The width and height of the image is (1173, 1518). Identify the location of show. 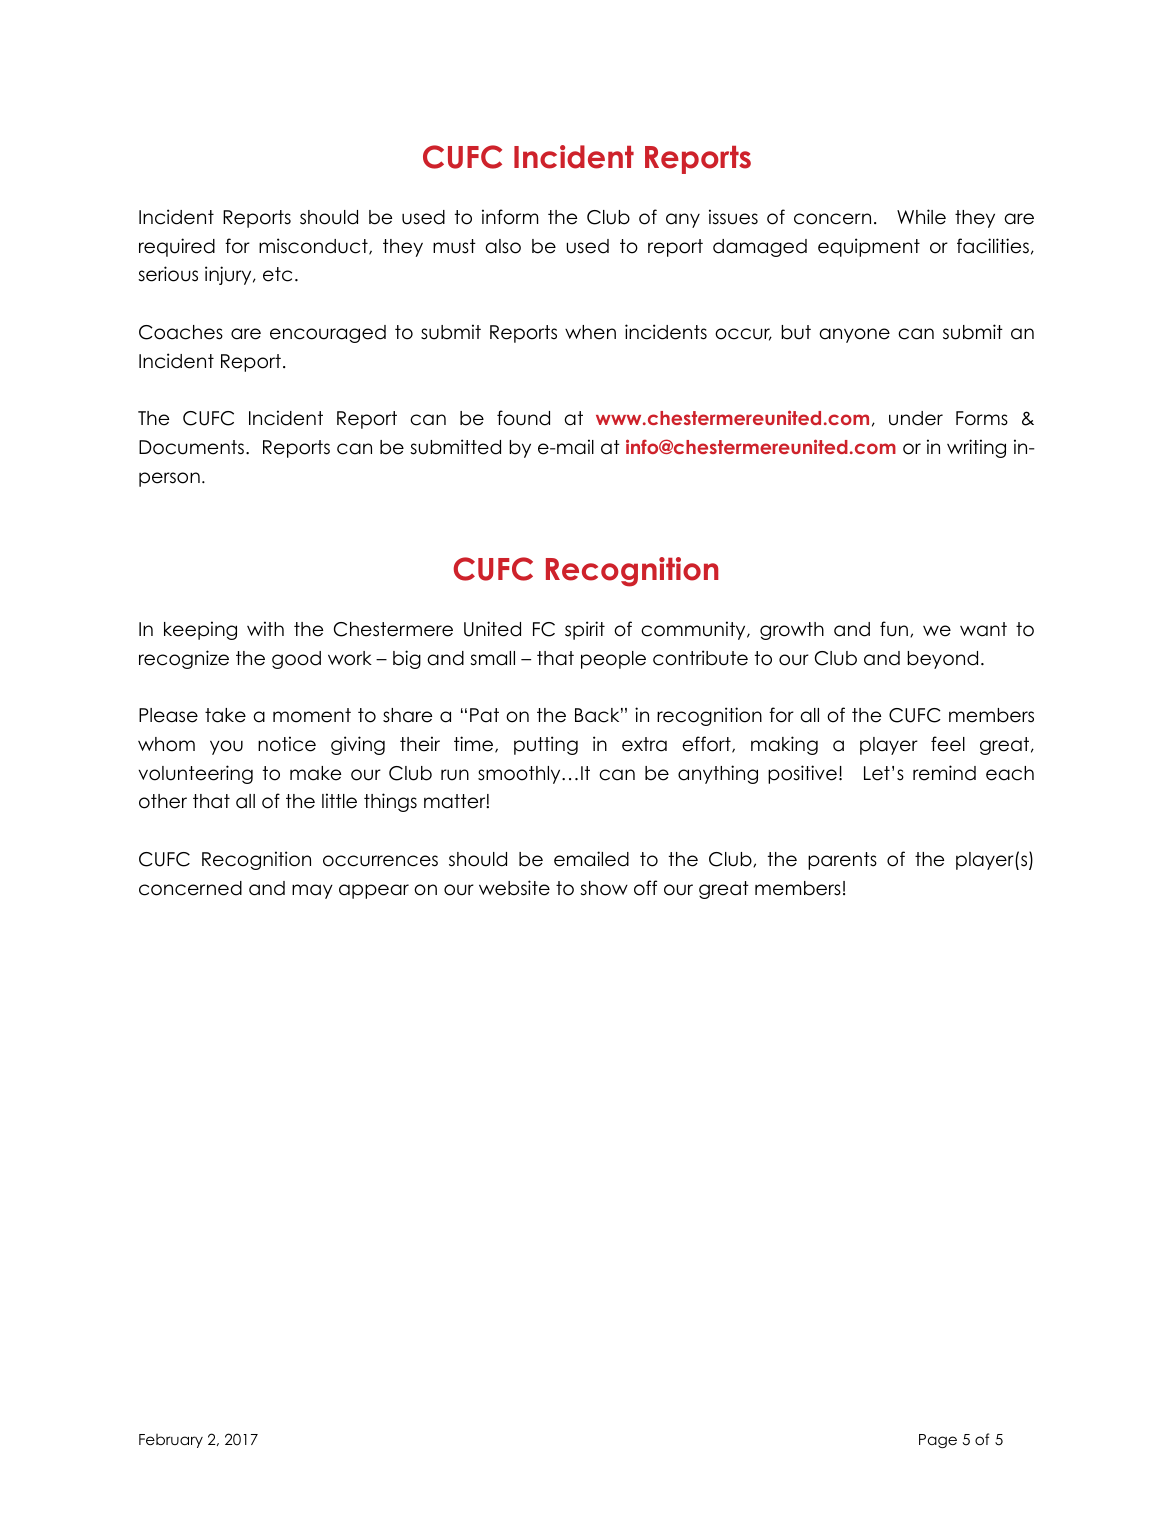
(604, 888).
